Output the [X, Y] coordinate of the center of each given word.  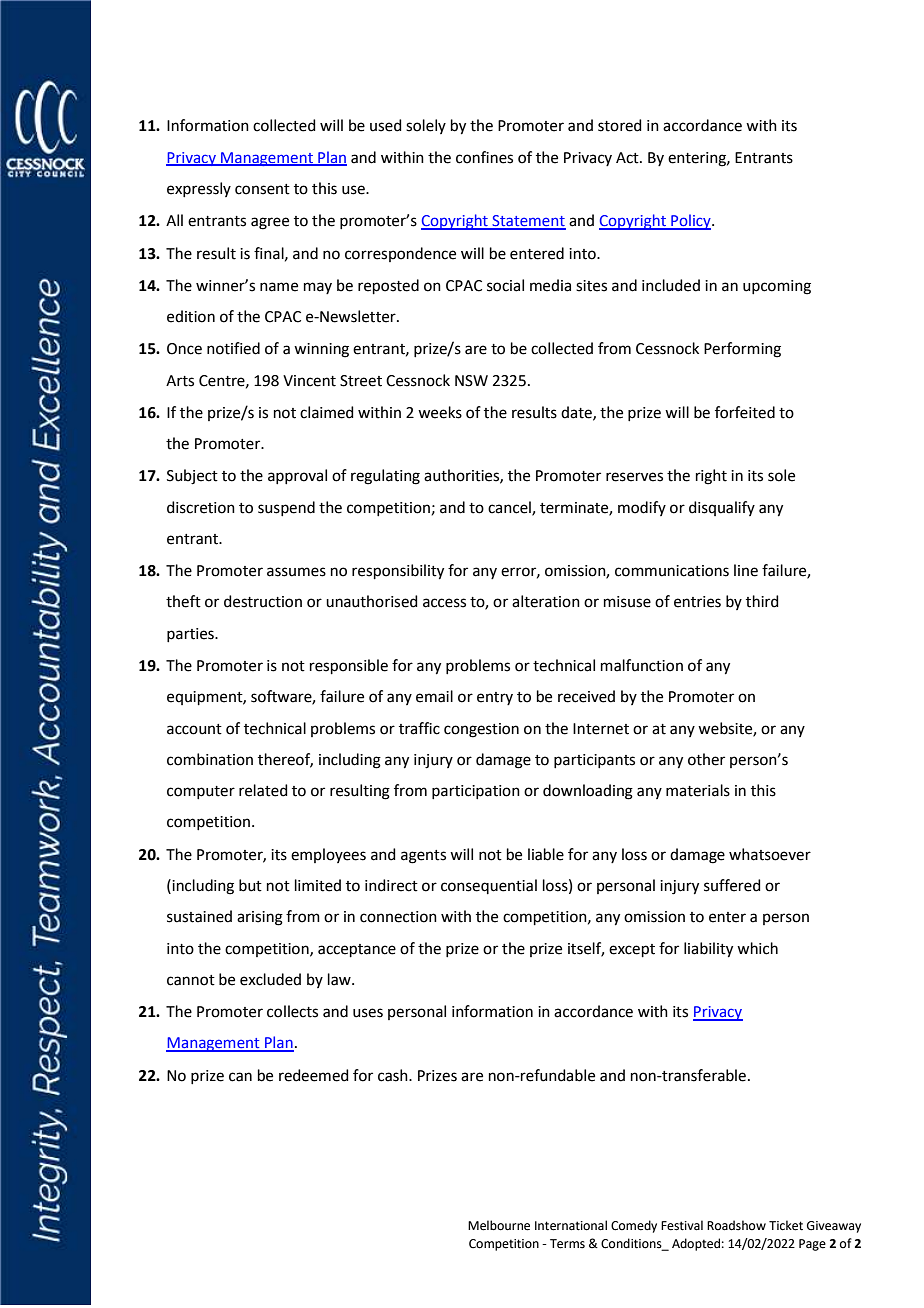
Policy [691, 222]
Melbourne [499, 1225]
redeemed [314, 1075]
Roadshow [736, 1225]
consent [262, 189]
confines [484, 157]
